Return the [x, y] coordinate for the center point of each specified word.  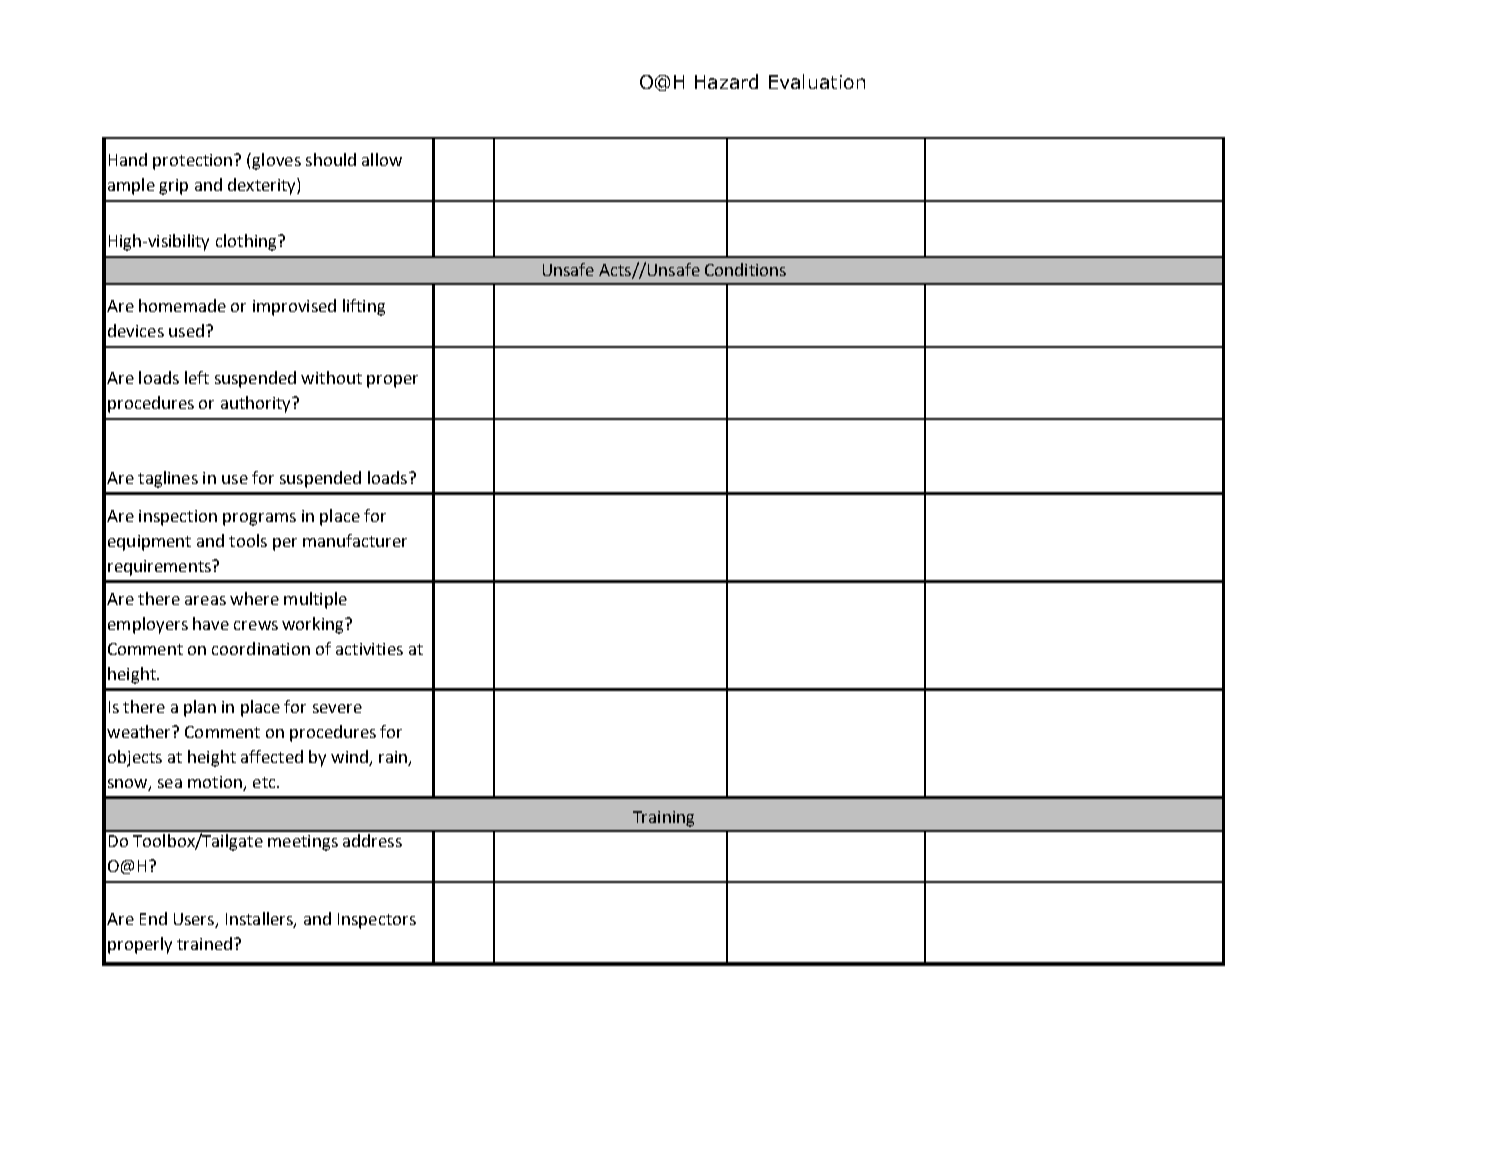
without [331, 377]
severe [337, 708]
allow [382, 159]
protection [194, 162]
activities [369, 649]
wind [349, 756]
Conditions [745, 269]
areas [205, 600]
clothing [247, 242]
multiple [315, 600]
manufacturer [355, 540]
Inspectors [377, 921]
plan [200, 708]
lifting [364, 307]
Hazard [726, 81]
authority [257, 404]
